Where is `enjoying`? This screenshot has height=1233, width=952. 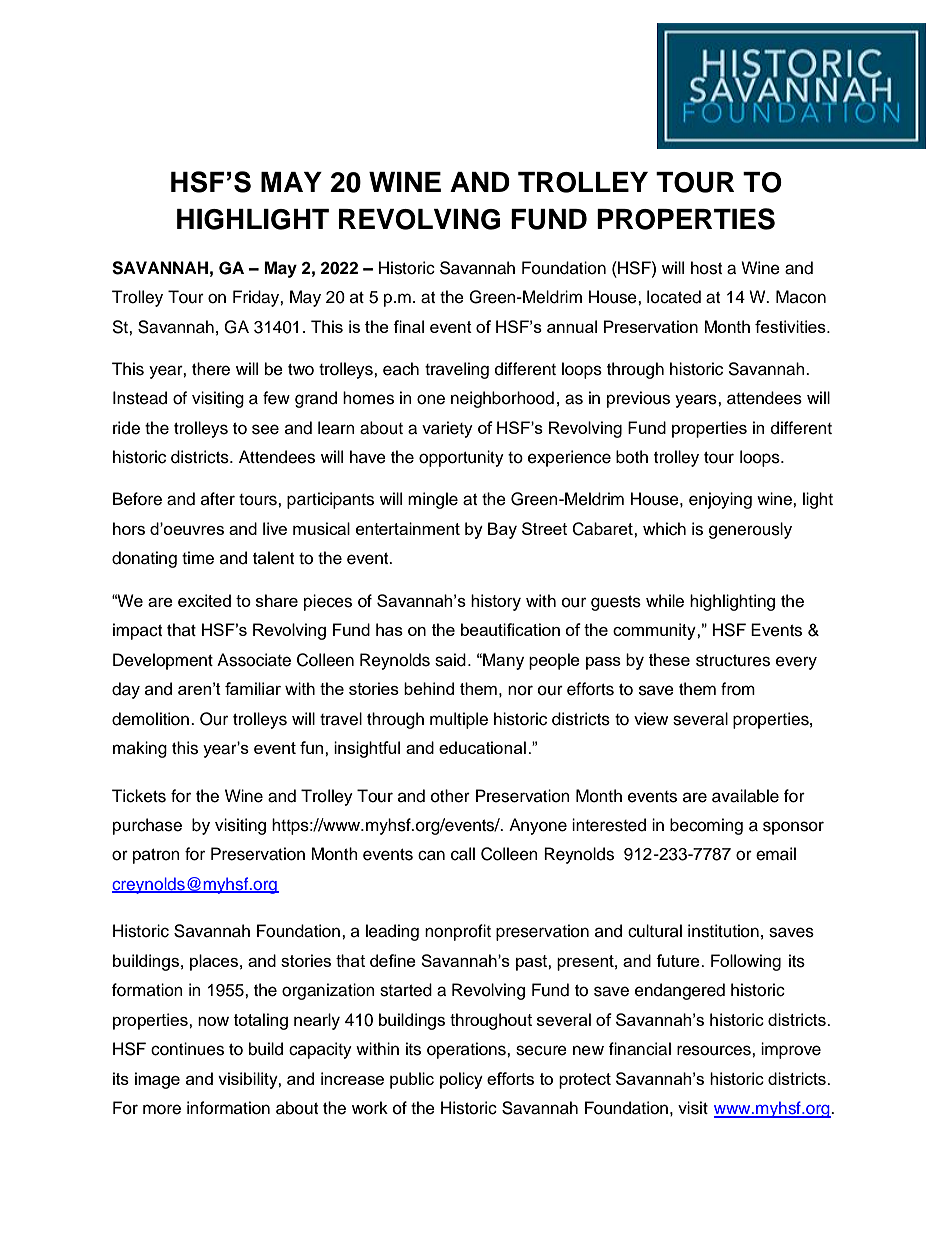
enjoying is located at coordinates (720, 500).
